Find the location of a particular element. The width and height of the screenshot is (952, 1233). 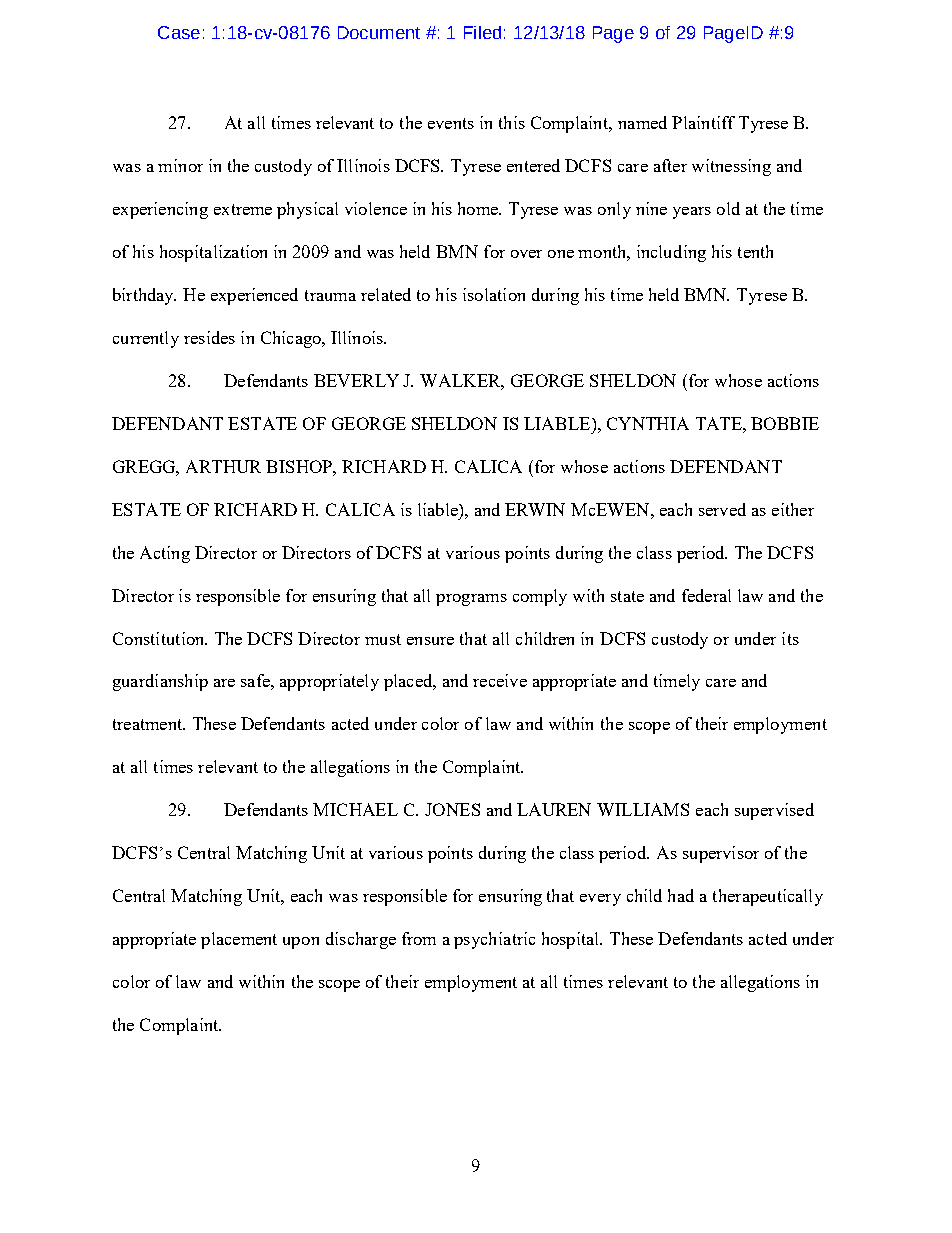

placement is located at coordinates (239, 940).
